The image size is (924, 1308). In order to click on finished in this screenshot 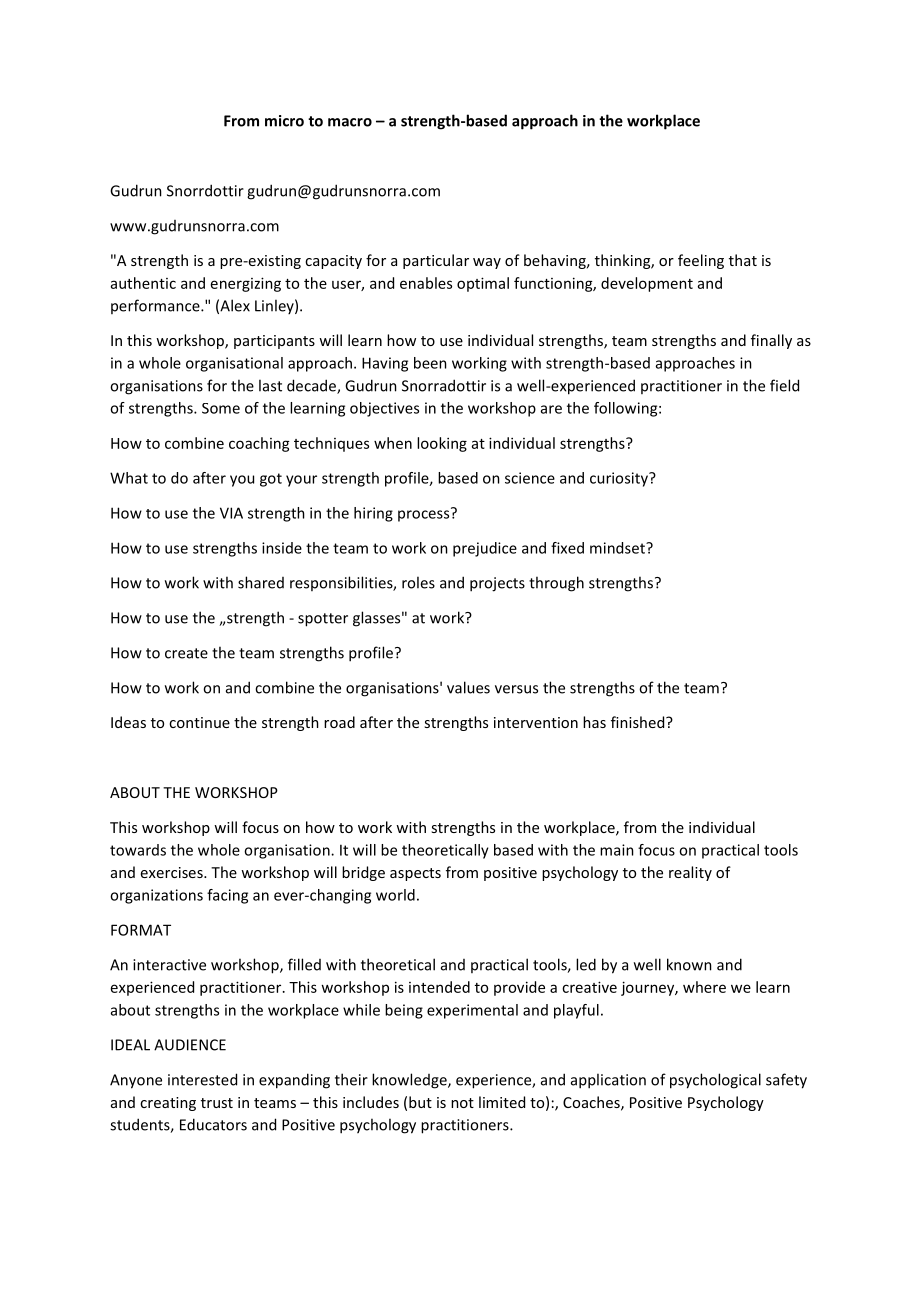, I will do `click(639, 722)`.
